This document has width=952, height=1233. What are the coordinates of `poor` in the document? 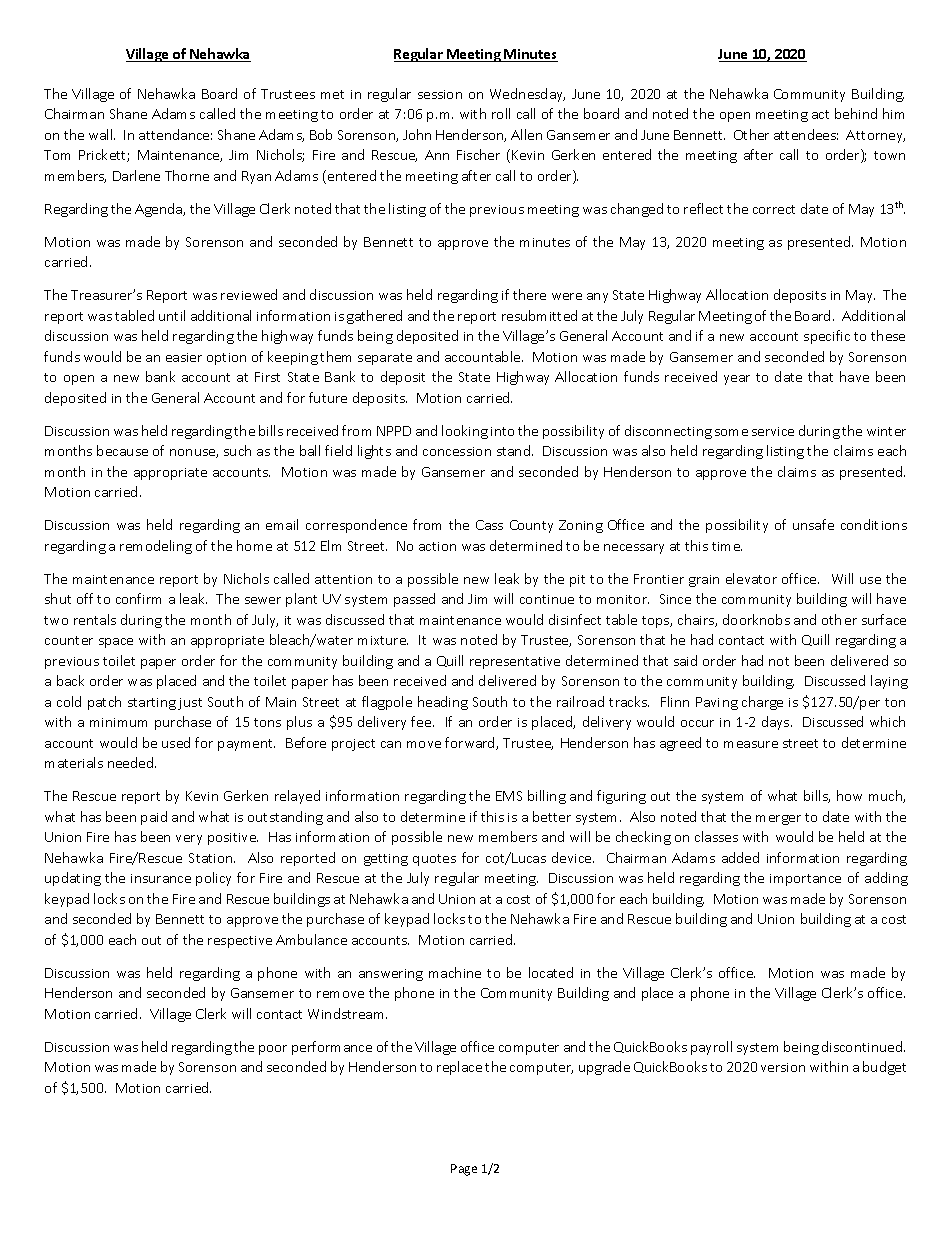 It's located at (273, 1050).
